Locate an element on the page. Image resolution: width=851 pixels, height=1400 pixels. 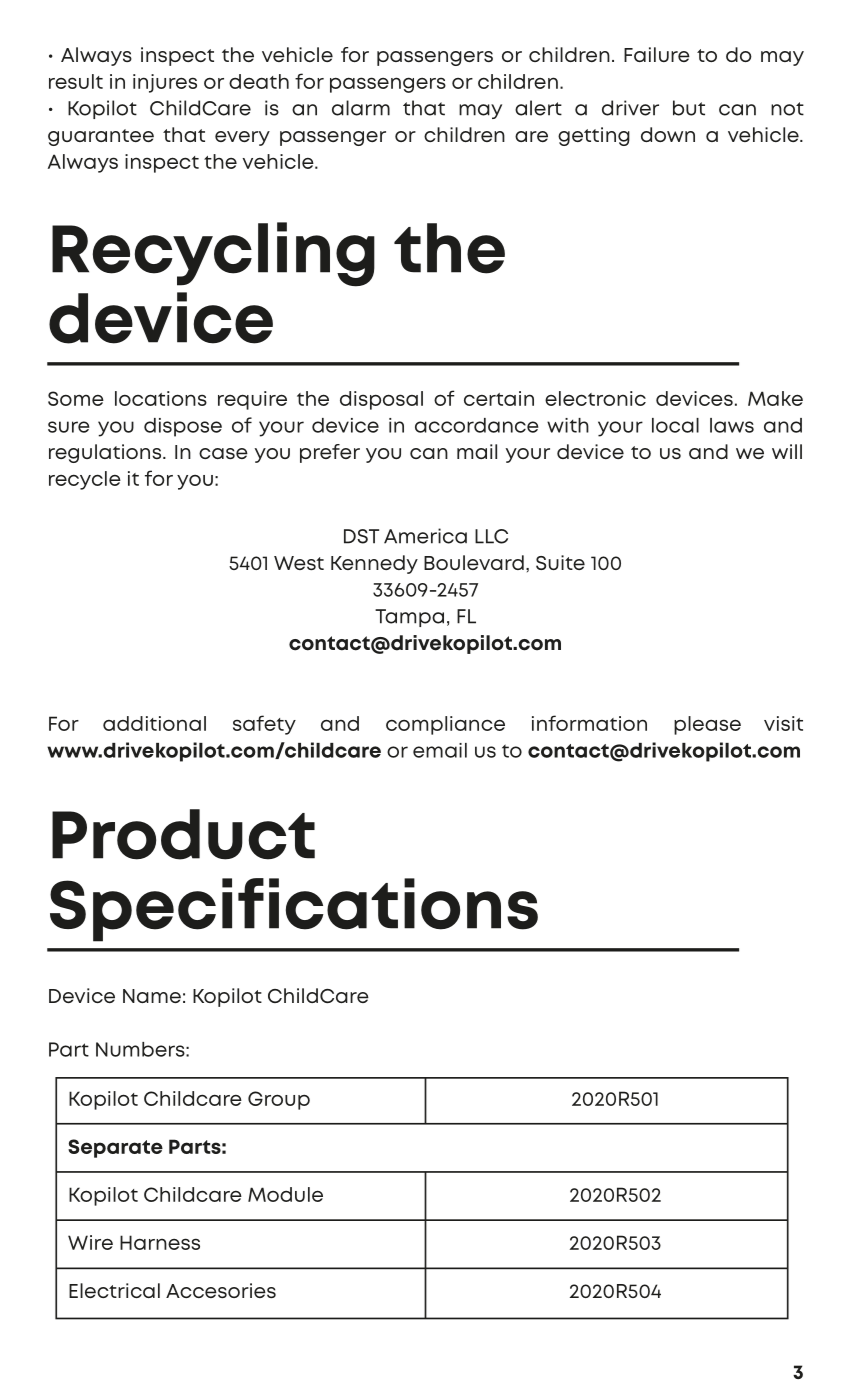
local is located at coordinates (675, 425).
